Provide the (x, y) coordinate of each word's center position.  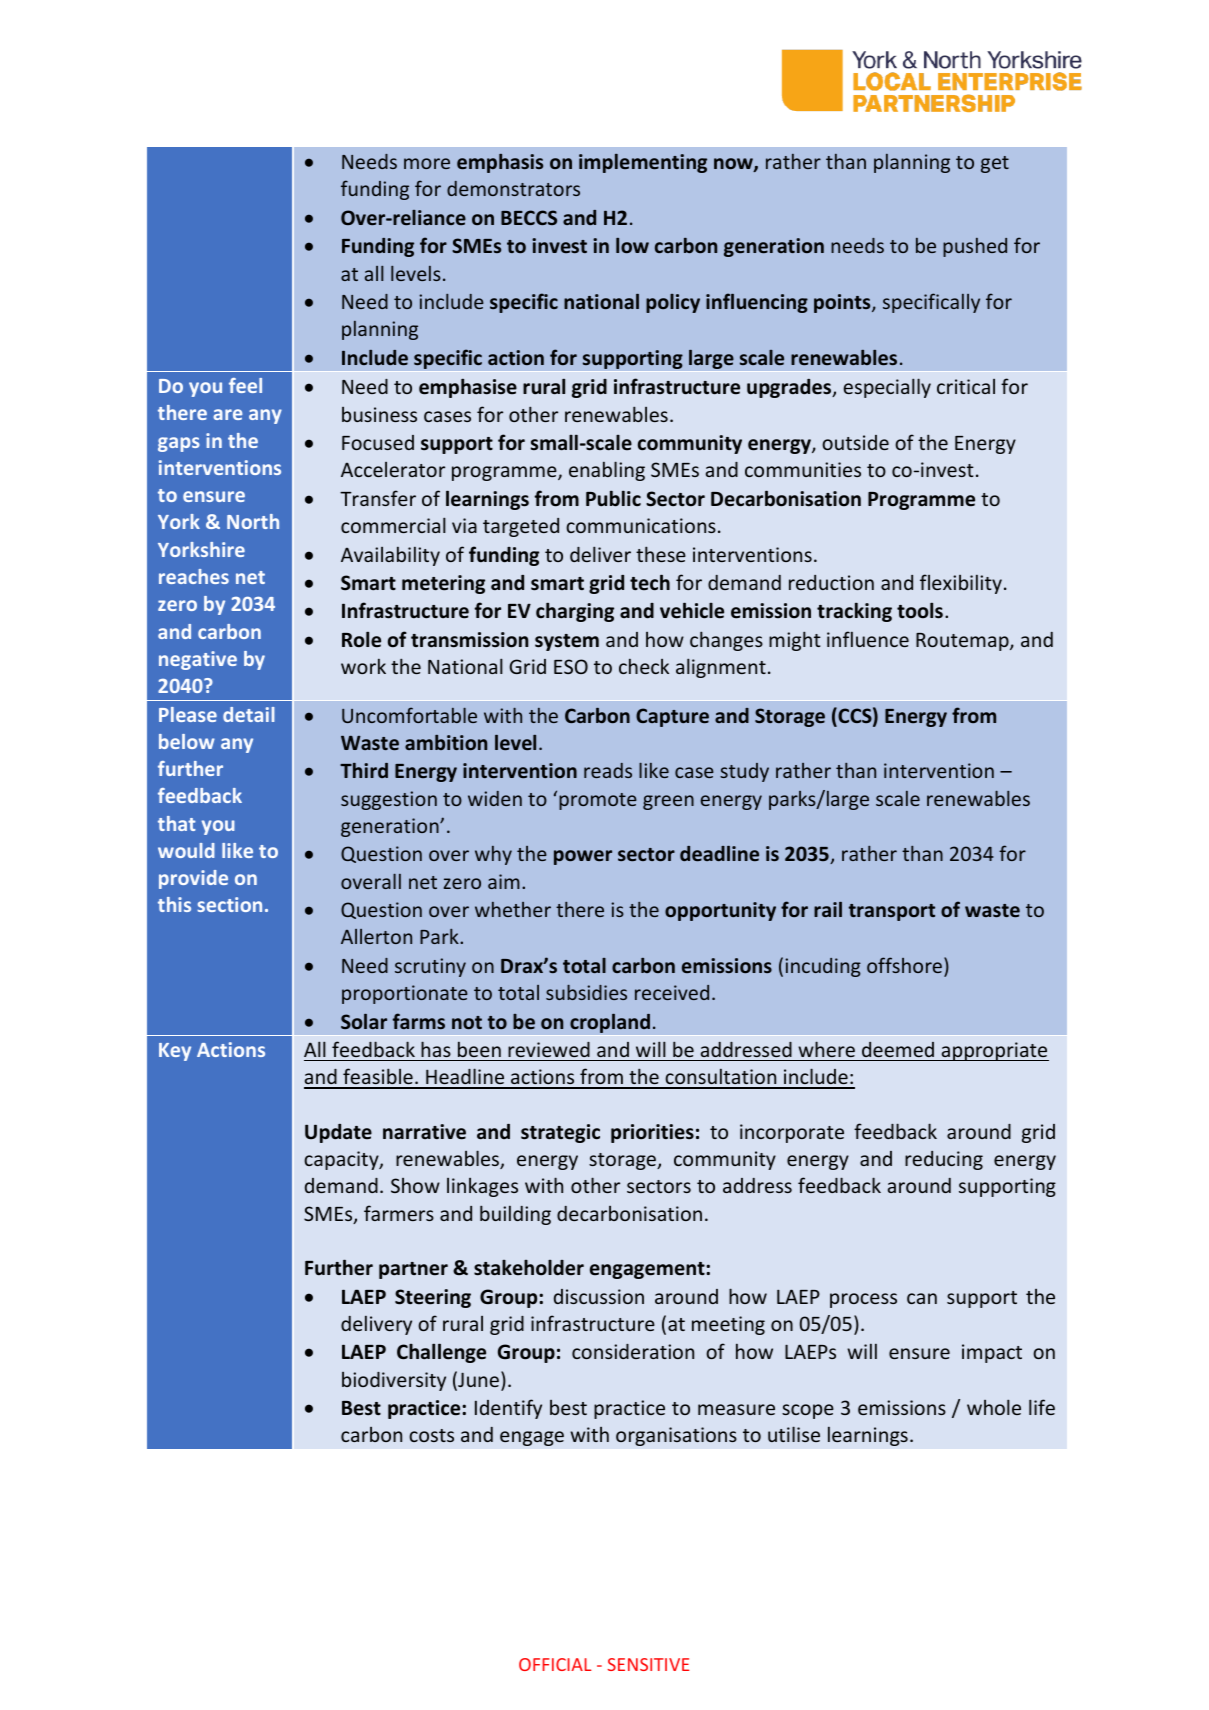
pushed (975, 247)
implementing (643, 163)
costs (431, 1435)
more (427, 163)
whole (994, 1407)
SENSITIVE (648, 1664)
